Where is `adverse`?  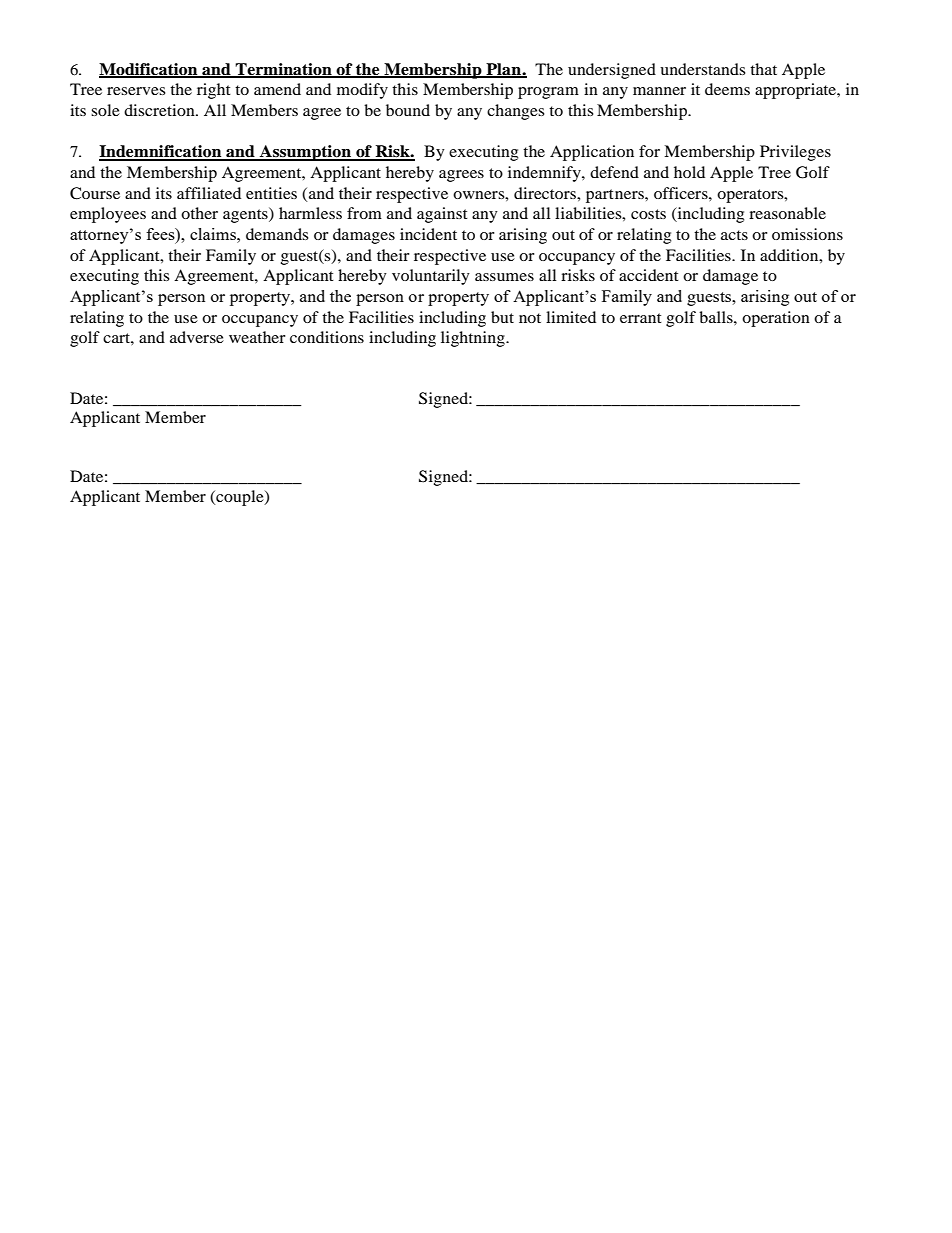 adverse is located at coordinates (197, 337).
